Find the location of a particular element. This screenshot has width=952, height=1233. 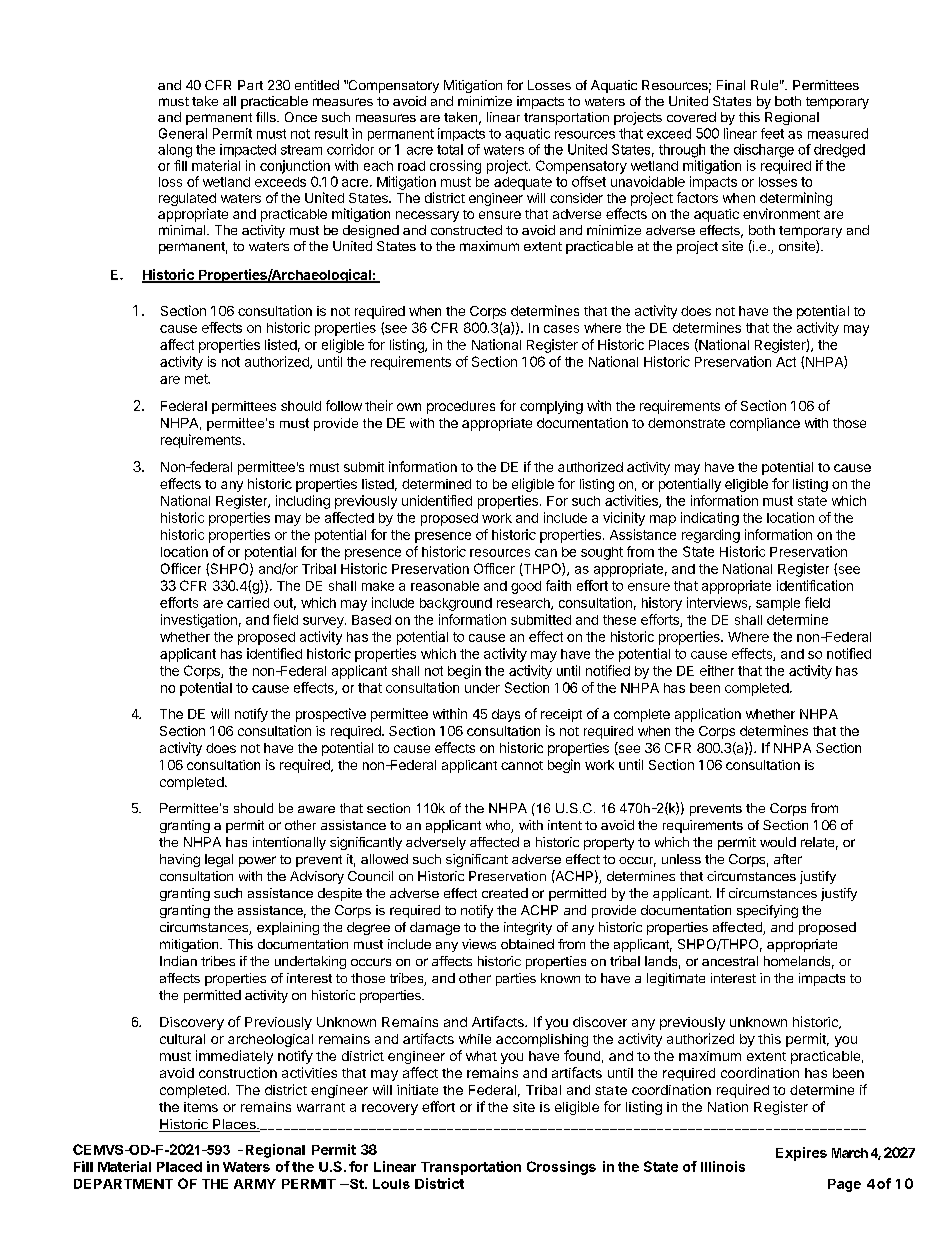

Expires is located at coordinates (801, 1154).
